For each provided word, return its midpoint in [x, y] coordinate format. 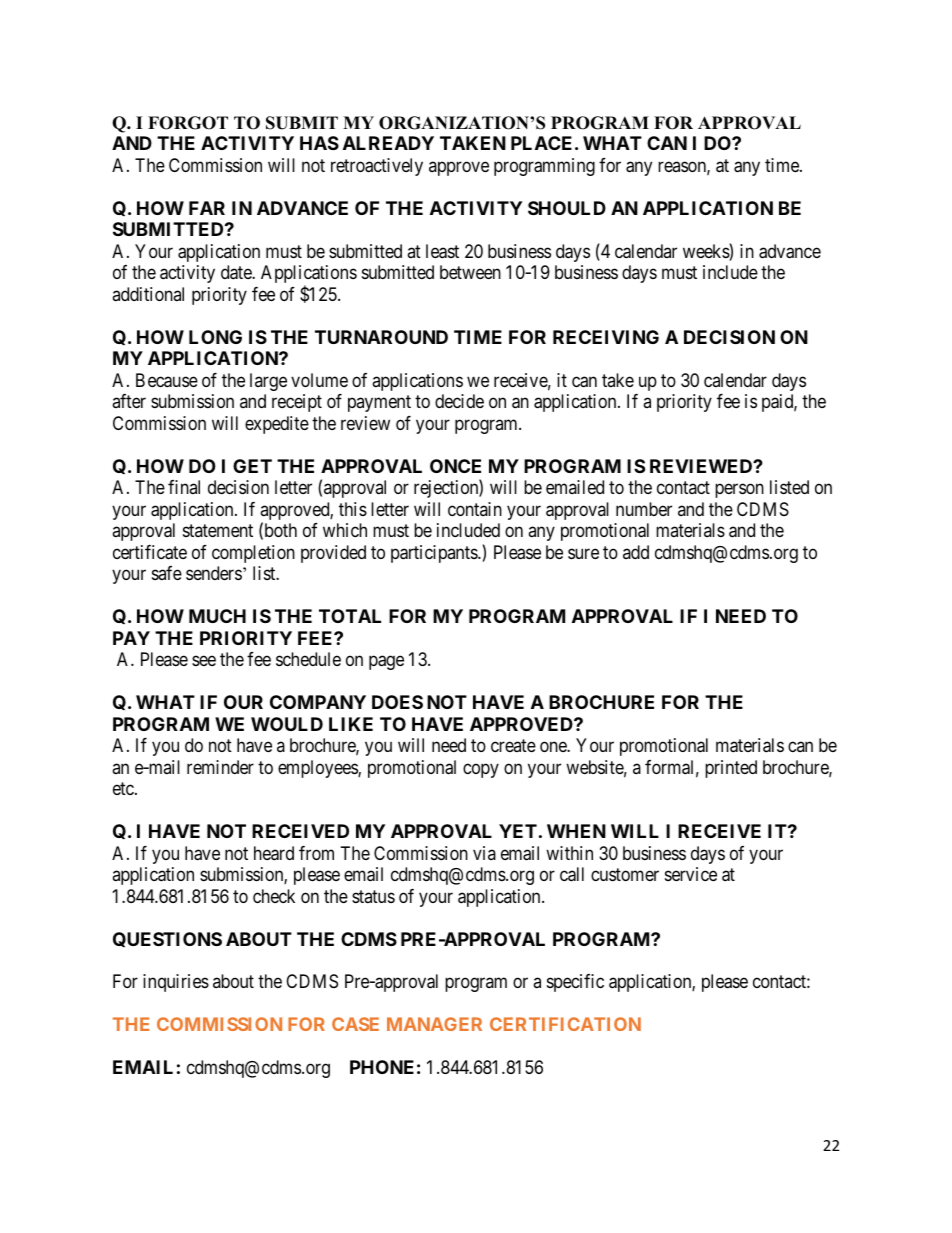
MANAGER [434, 1024]
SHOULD [567, 208]
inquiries [176, 983]
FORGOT [188, 123]
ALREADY [388, 143]
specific [575, 983]
